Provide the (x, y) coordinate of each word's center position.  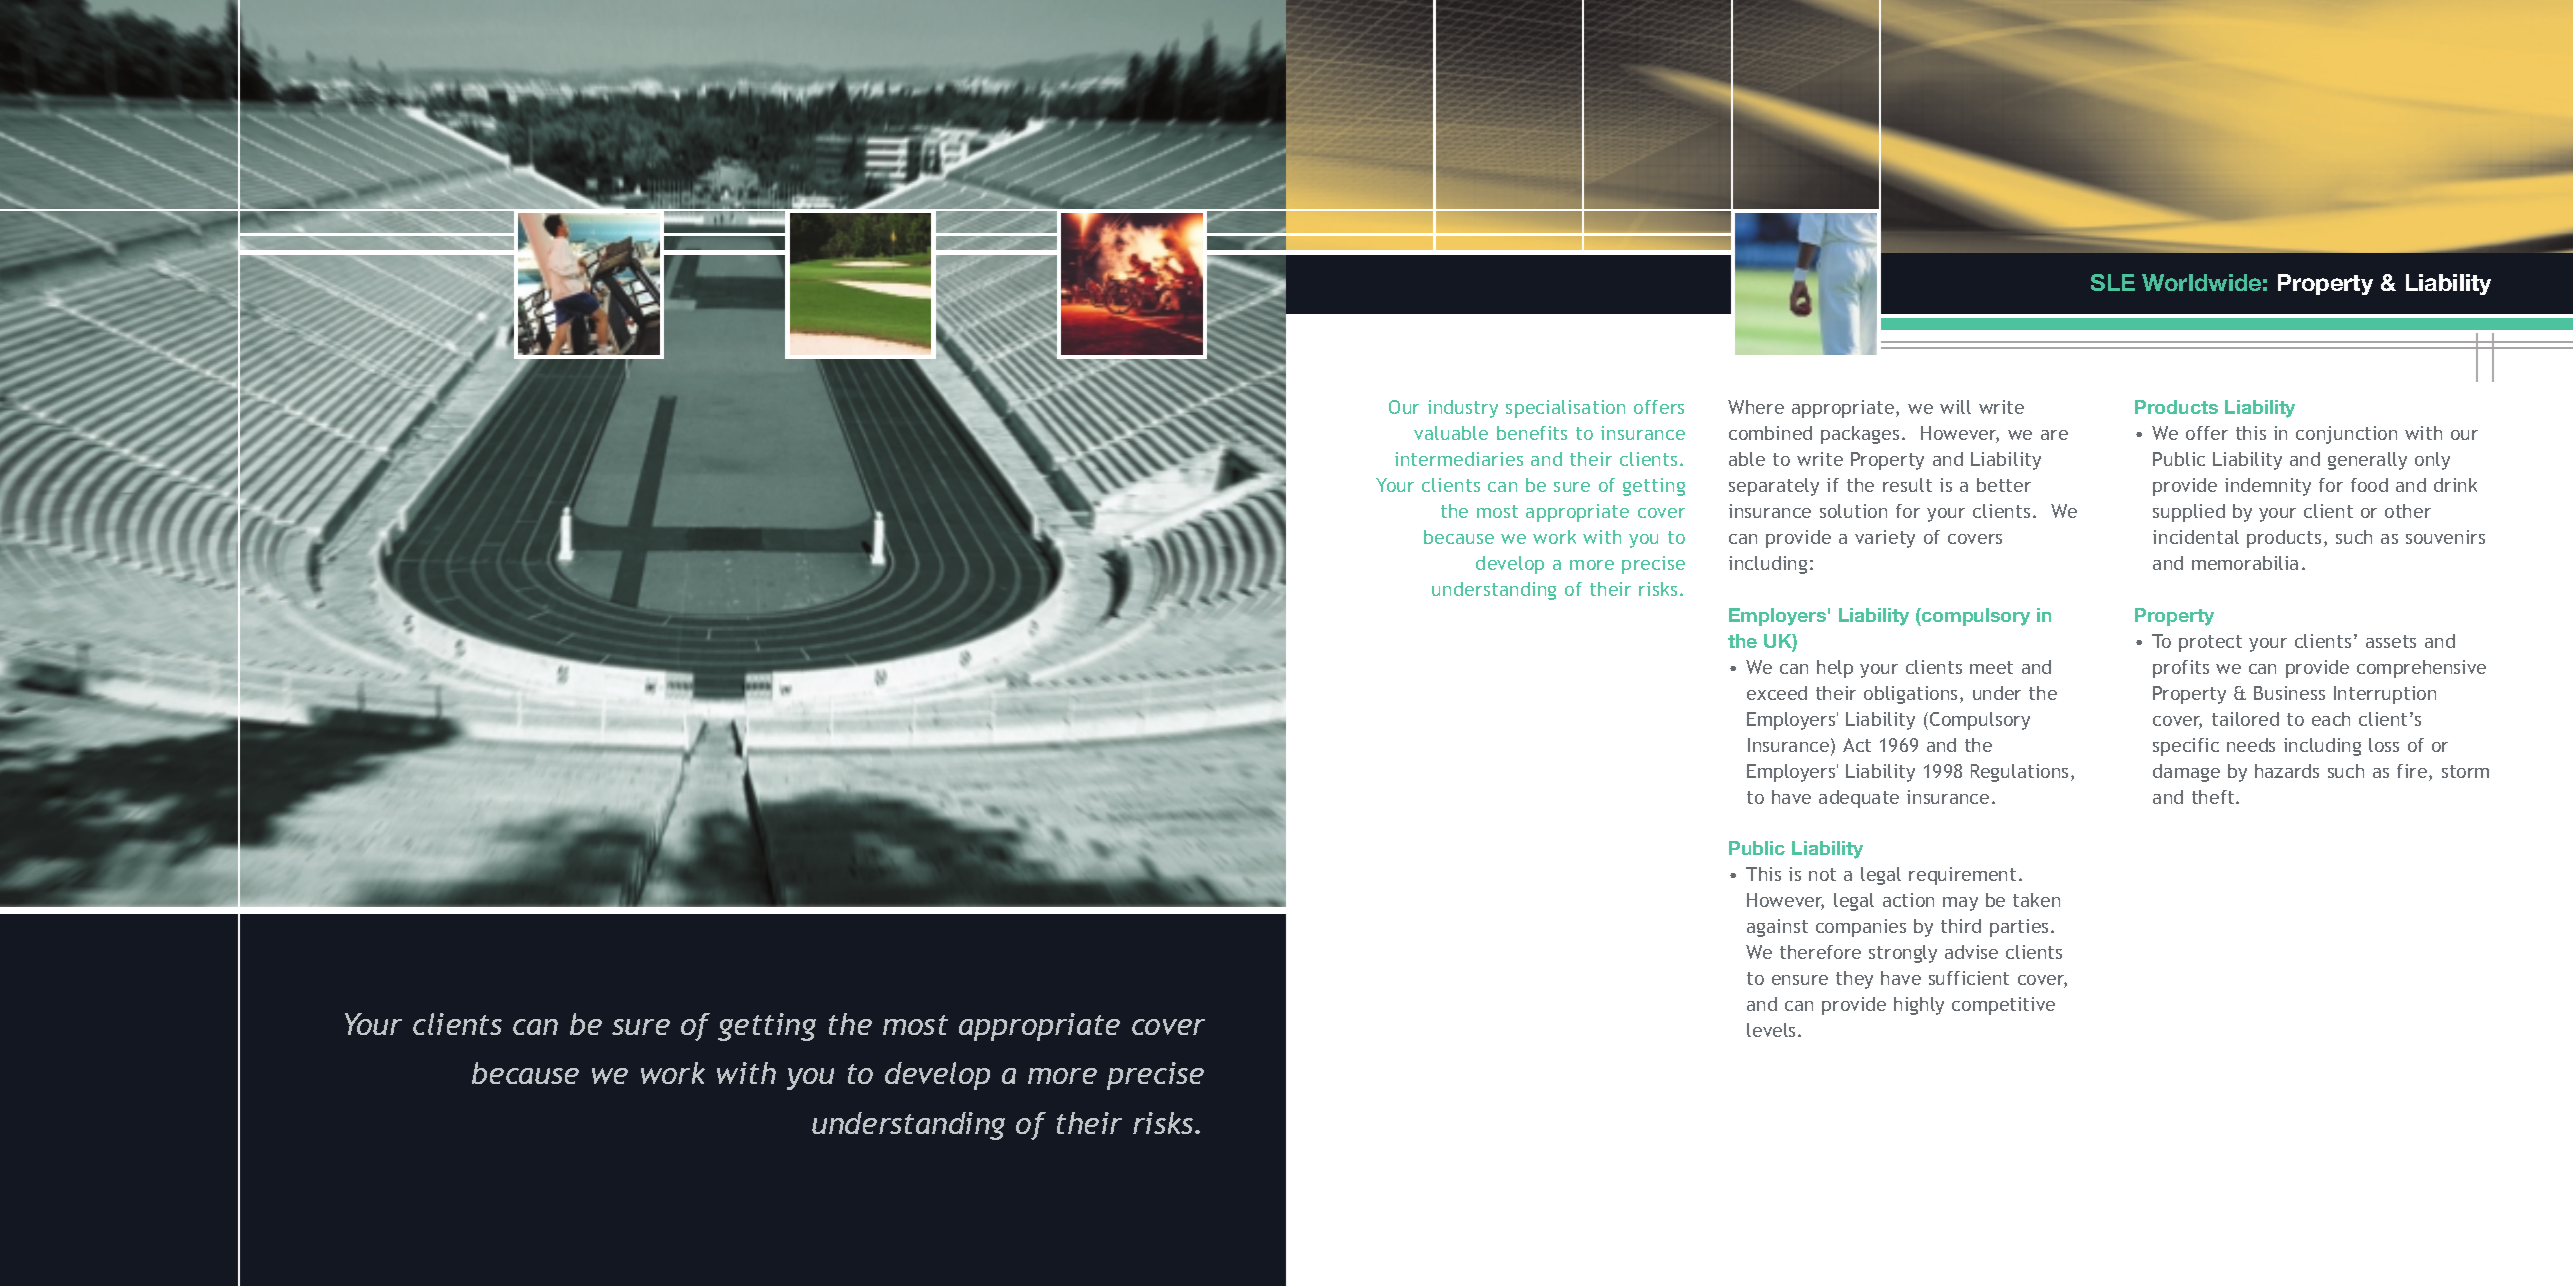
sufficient (1969, 978)
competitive (2003, 1006)
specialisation (1565, 409)
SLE (2113, 282)
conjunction (2346, 435)
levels (1773, 1030)
